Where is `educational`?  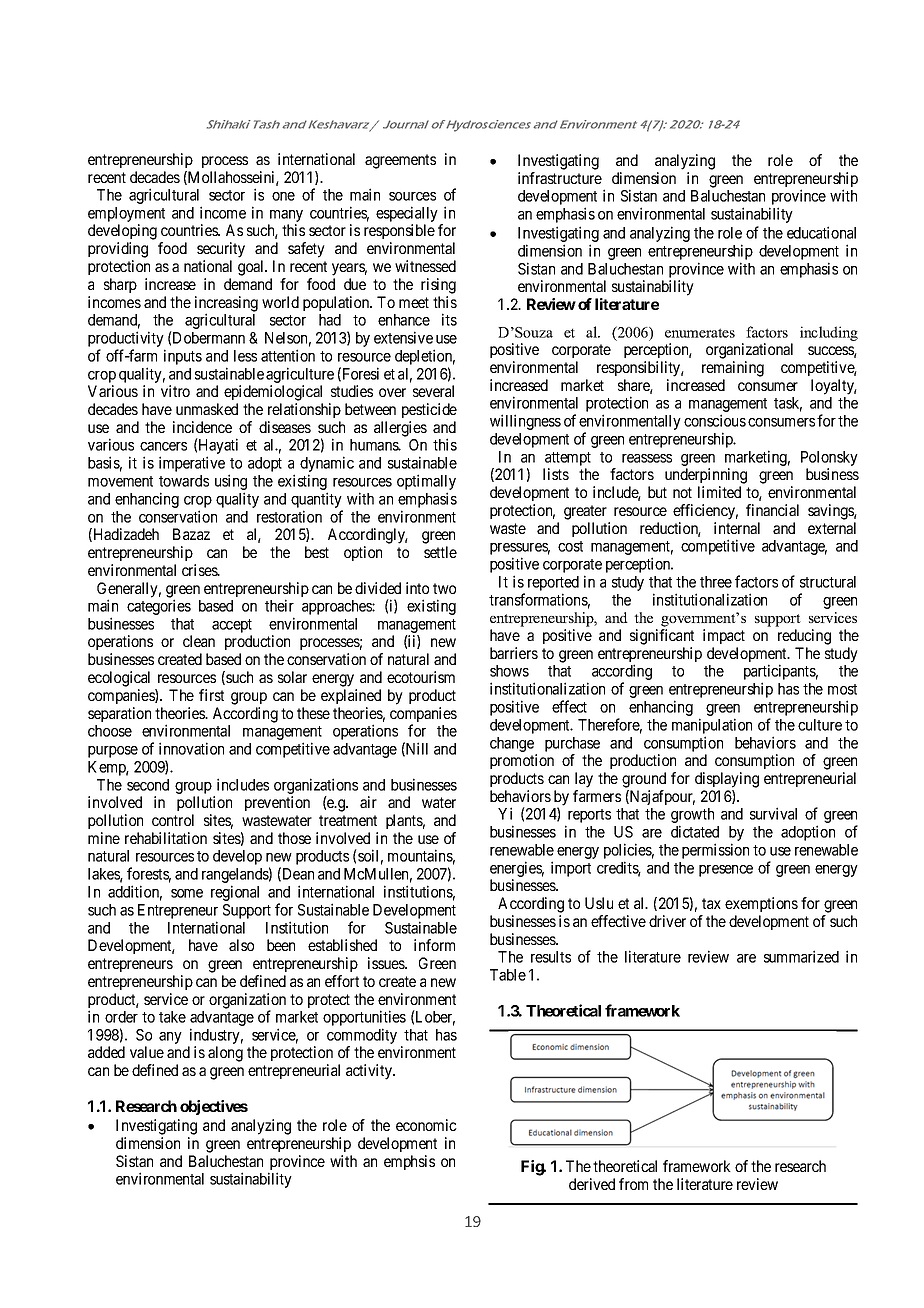
educational is located at coordinates (821, 232).
